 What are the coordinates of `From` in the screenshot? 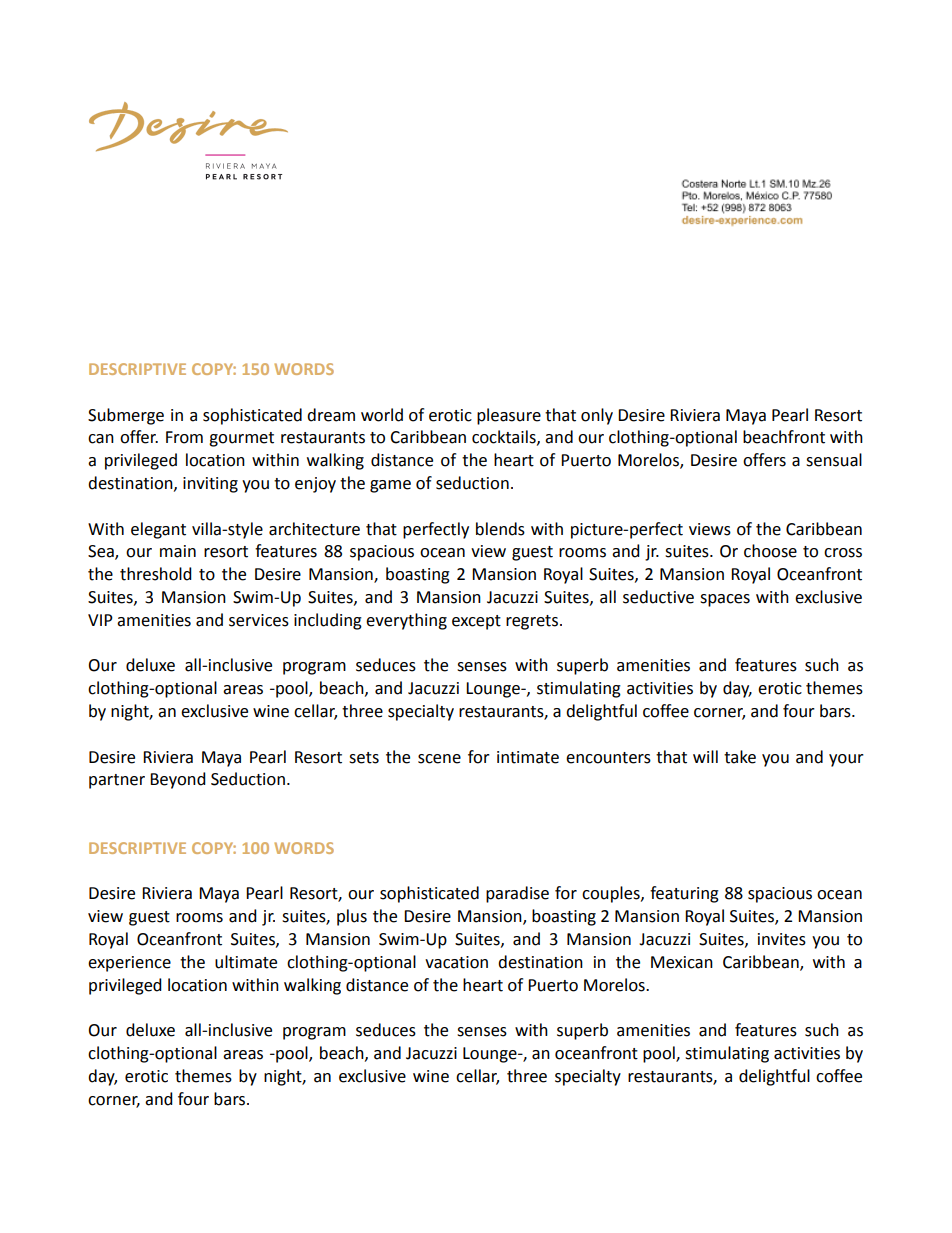 It's located at (184, 437).
